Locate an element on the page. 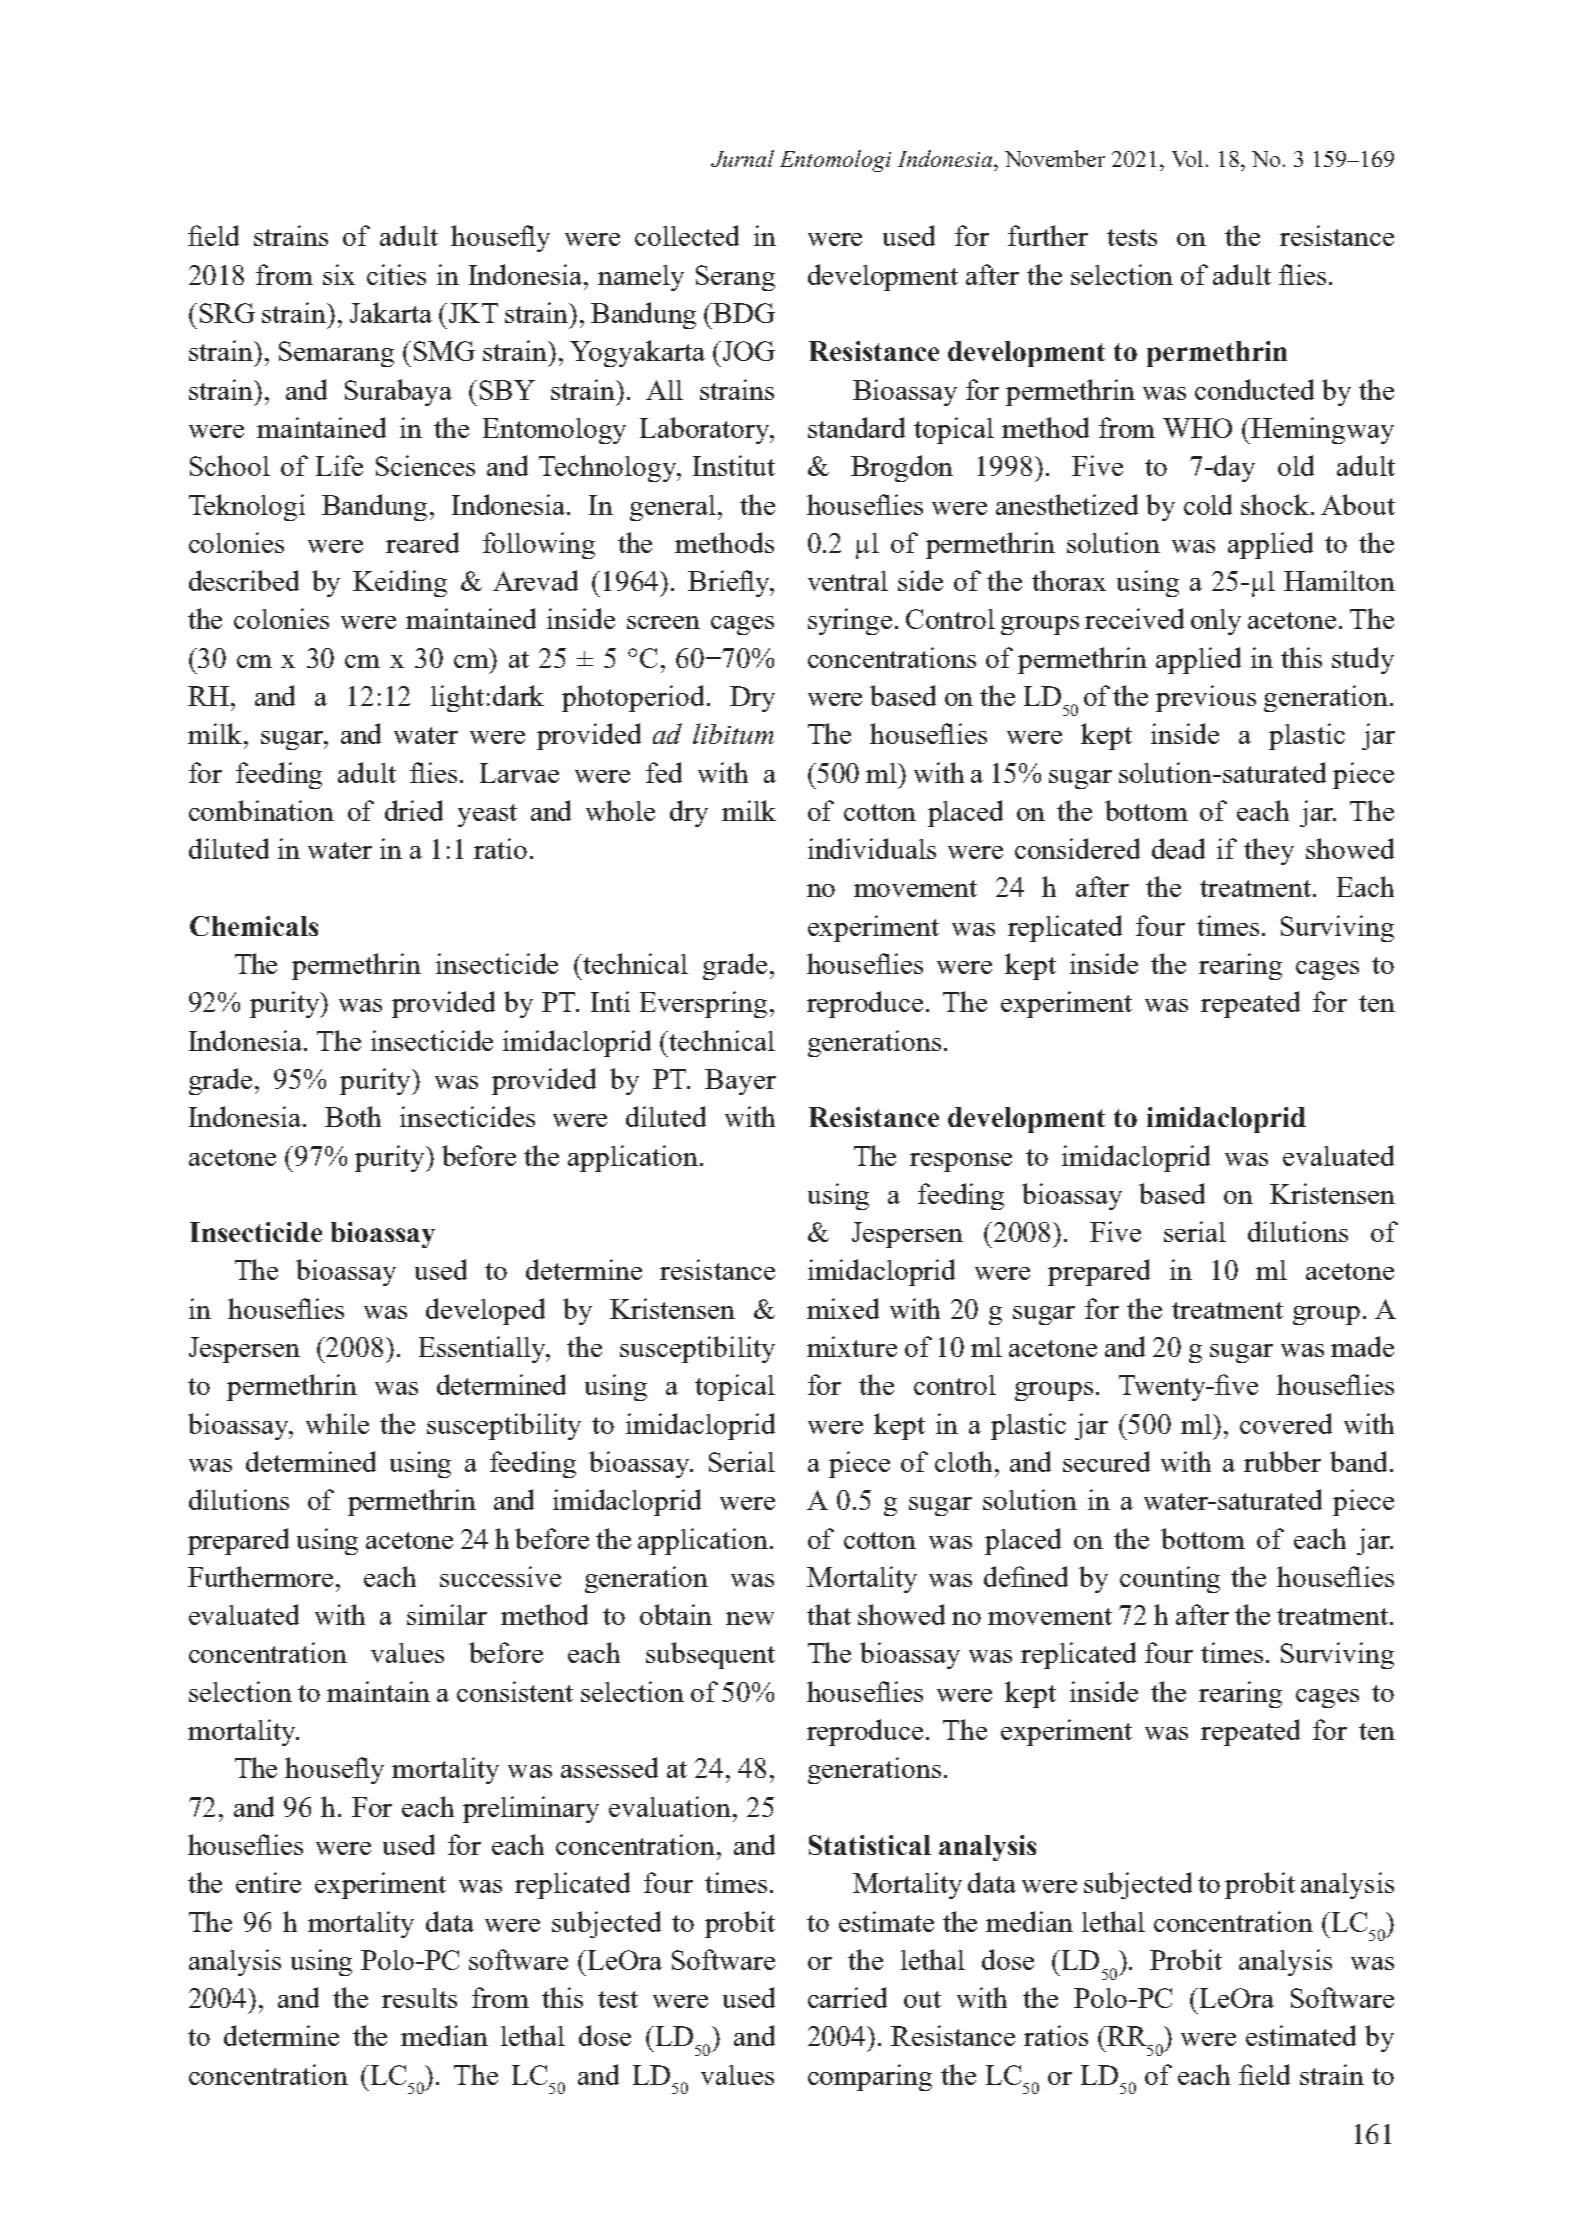 The image size is (1583, 2239). Jurnal is located at coordinates (742, 158).
